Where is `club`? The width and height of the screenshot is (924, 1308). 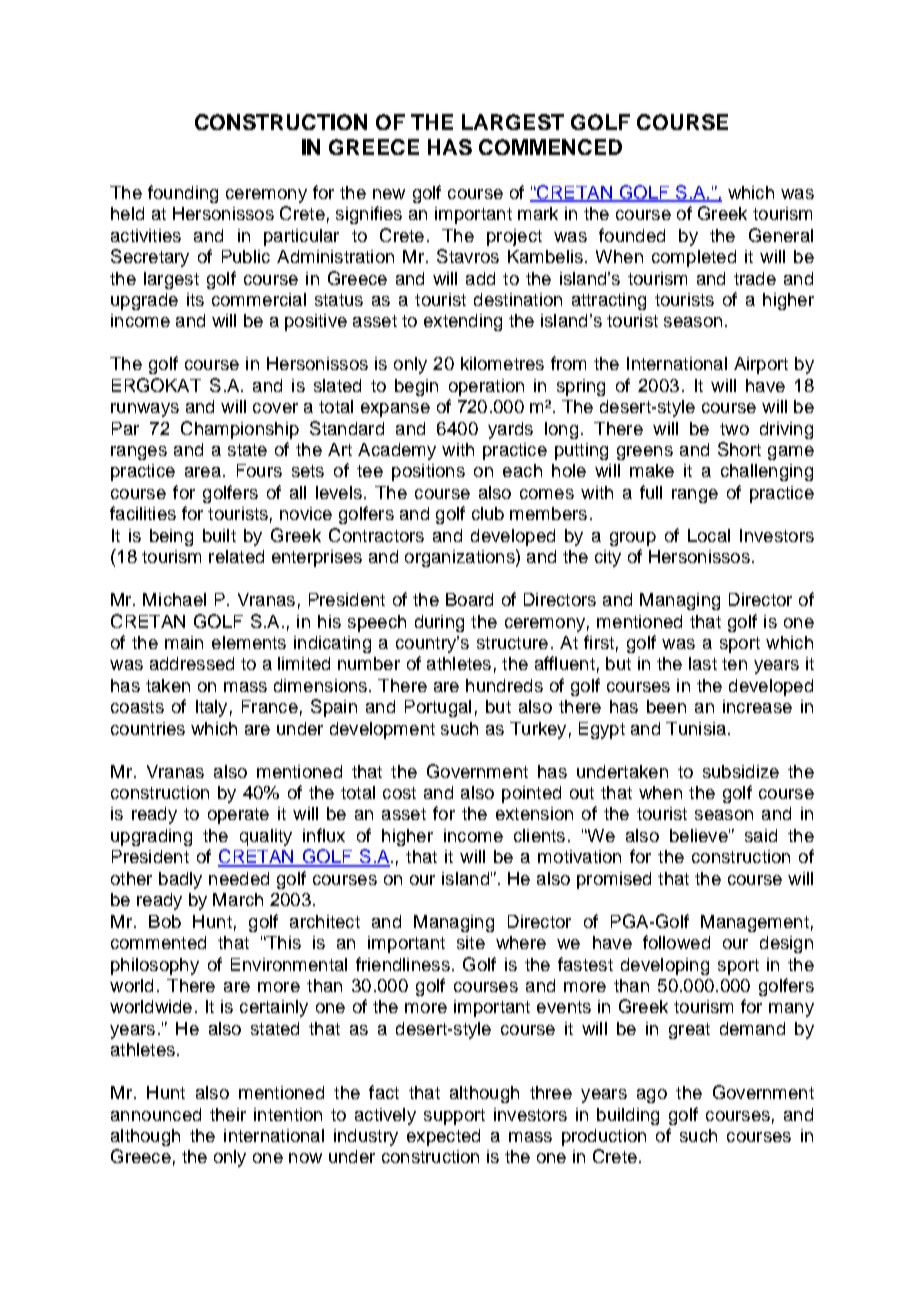 club is located at coordinates (488, 513).
